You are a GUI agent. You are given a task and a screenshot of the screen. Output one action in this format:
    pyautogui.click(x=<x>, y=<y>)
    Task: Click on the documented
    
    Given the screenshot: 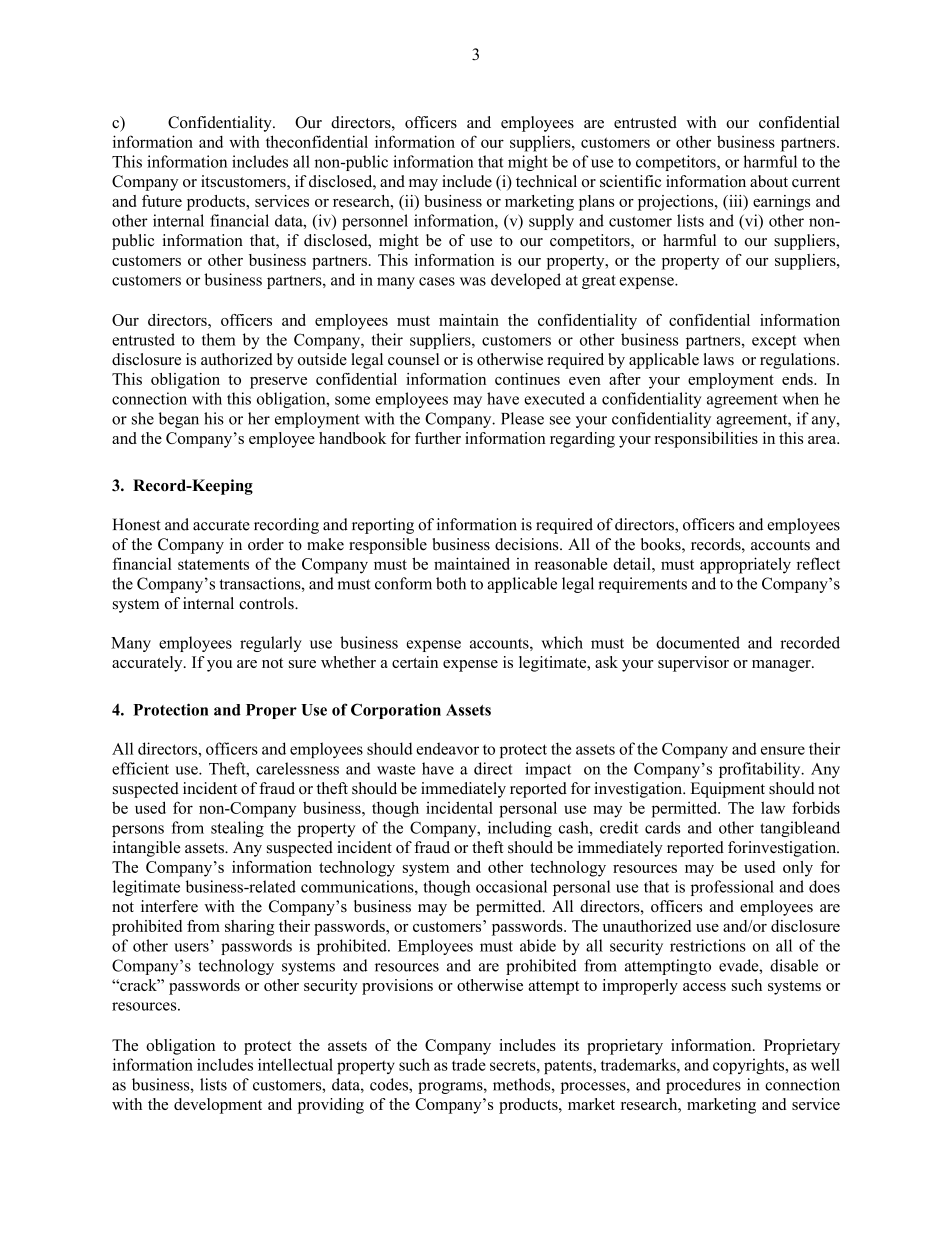 What is the action you would take?
    pyautogui.click(x=698, y=642)
